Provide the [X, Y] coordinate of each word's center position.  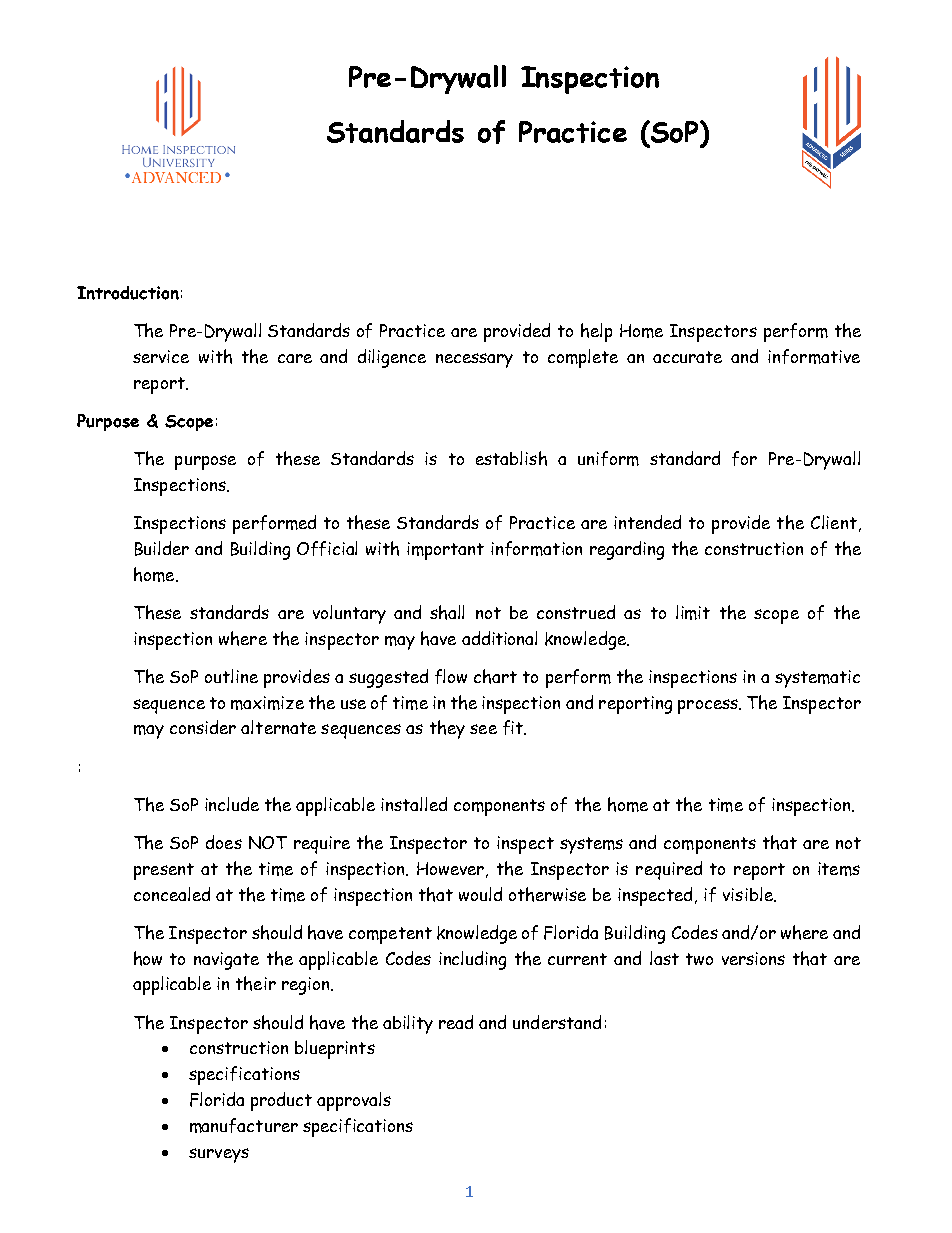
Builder [162, 548]
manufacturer [244, 1125]
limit [693, 612]
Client [834, 522]
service [161, 356]
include [232, 804]
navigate [226, 961]
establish [511, 458]
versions [753, 958]
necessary [474, 360]
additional [499, 638]
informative [814, 356]
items [839, 869]
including [472, 960]
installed [414, 804]
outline [231, 676]
